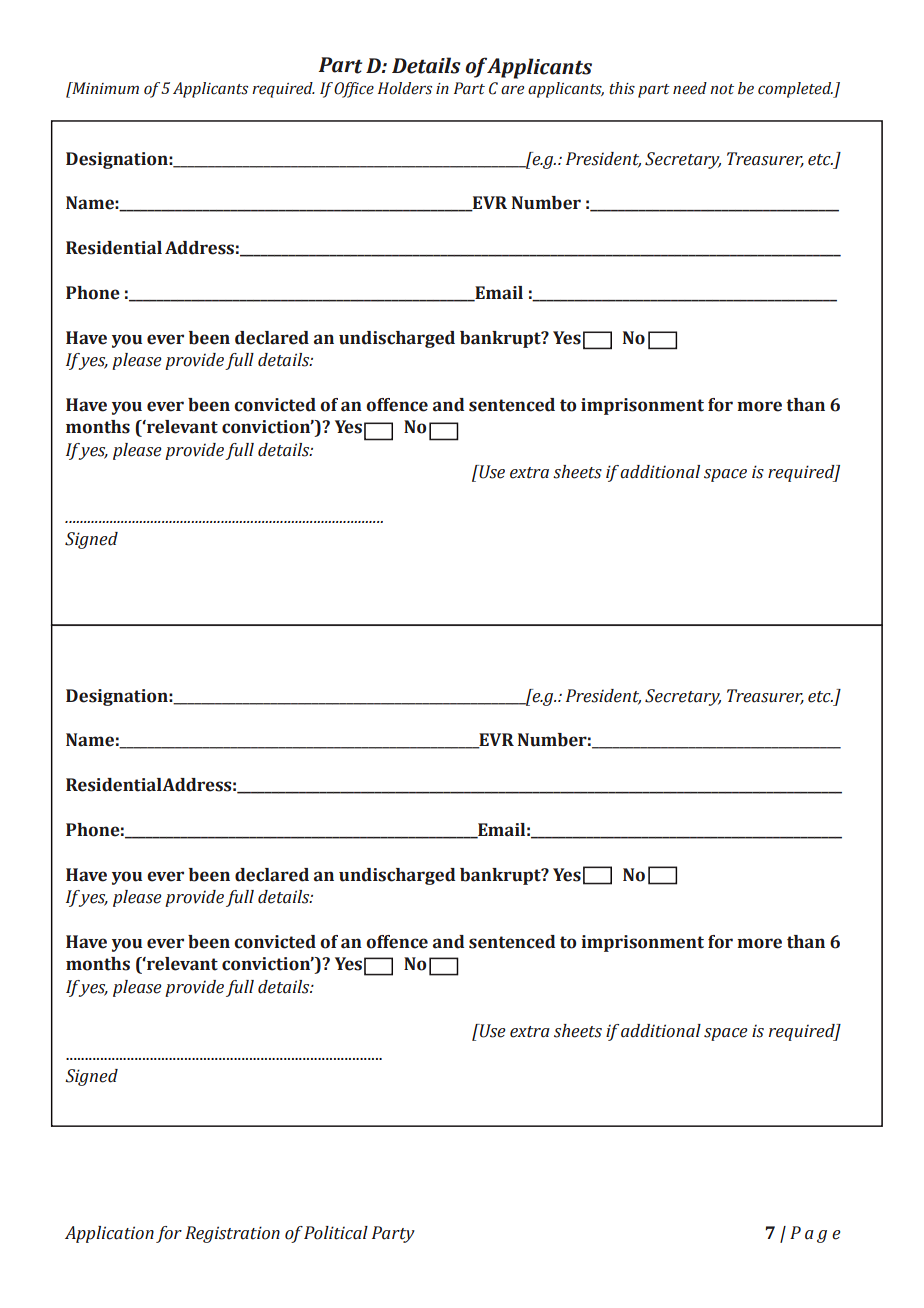  What do you see at coordinates (232, 1234) in the document?
I see `Registration` at bounding box center [232, 1234].
